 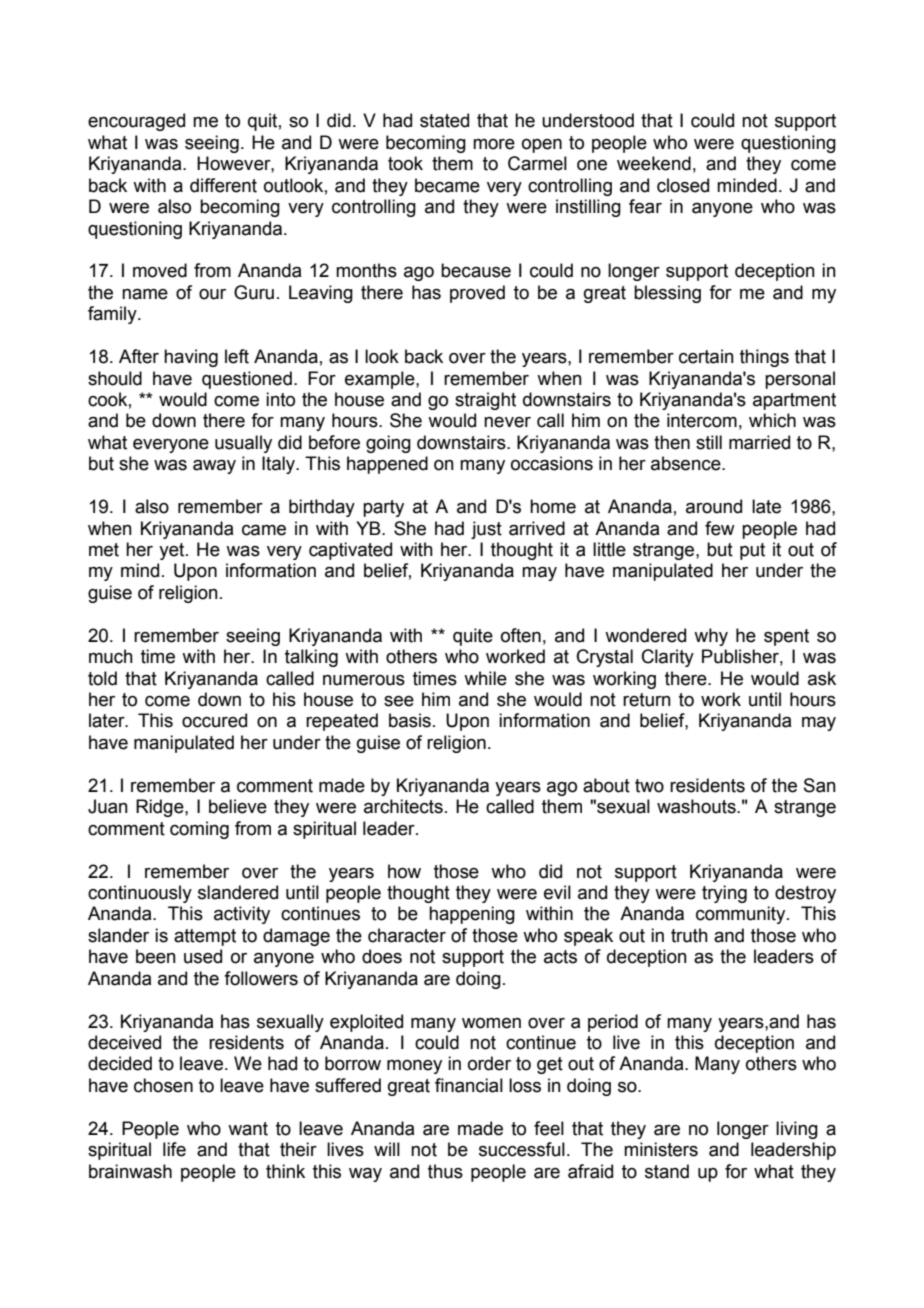 What do you see at coordinates (683, 185) in the page?
I see `closed` at bounding box center [683, 185].
